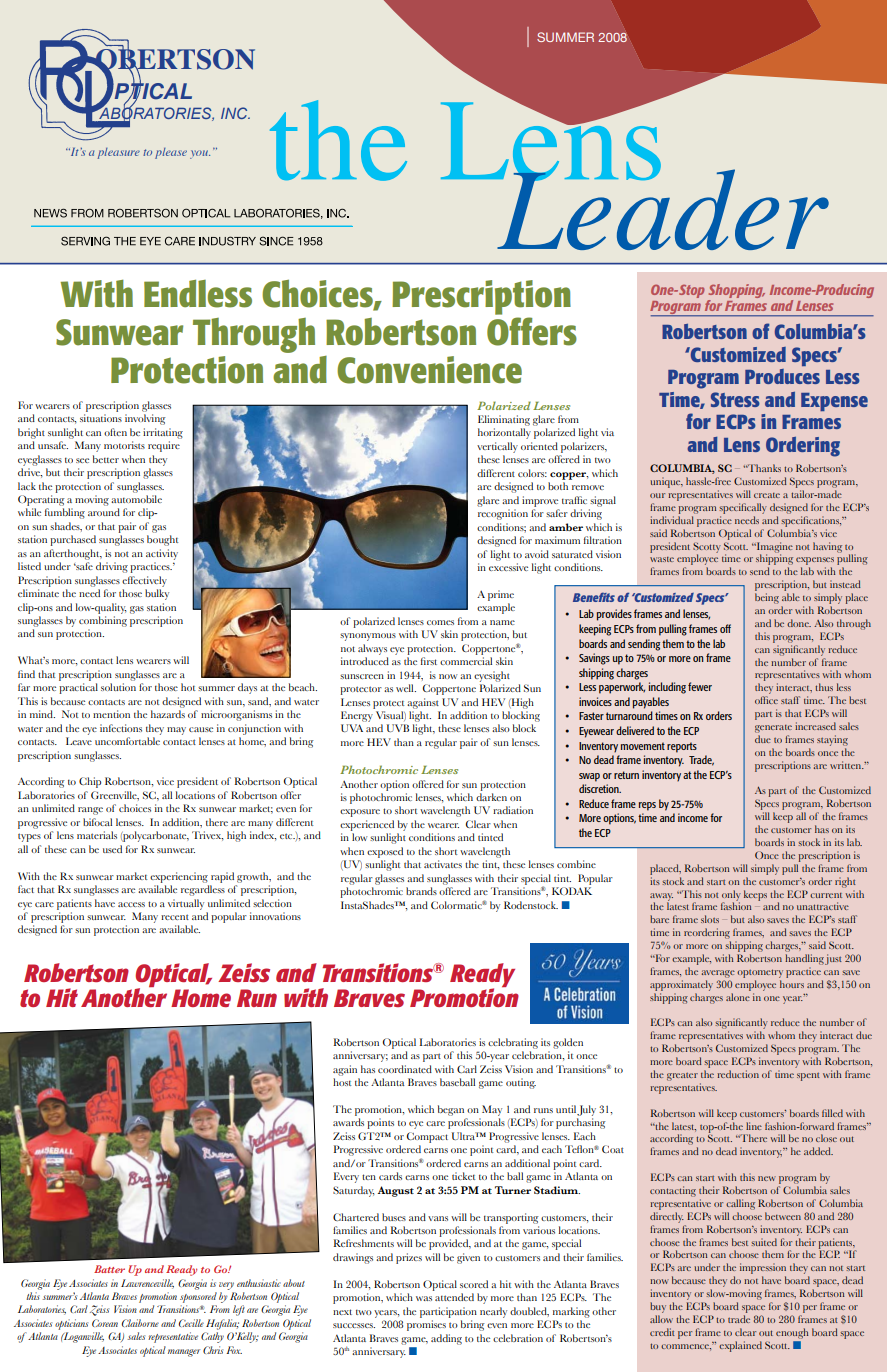  I want to click on you, so click(200, 154).
